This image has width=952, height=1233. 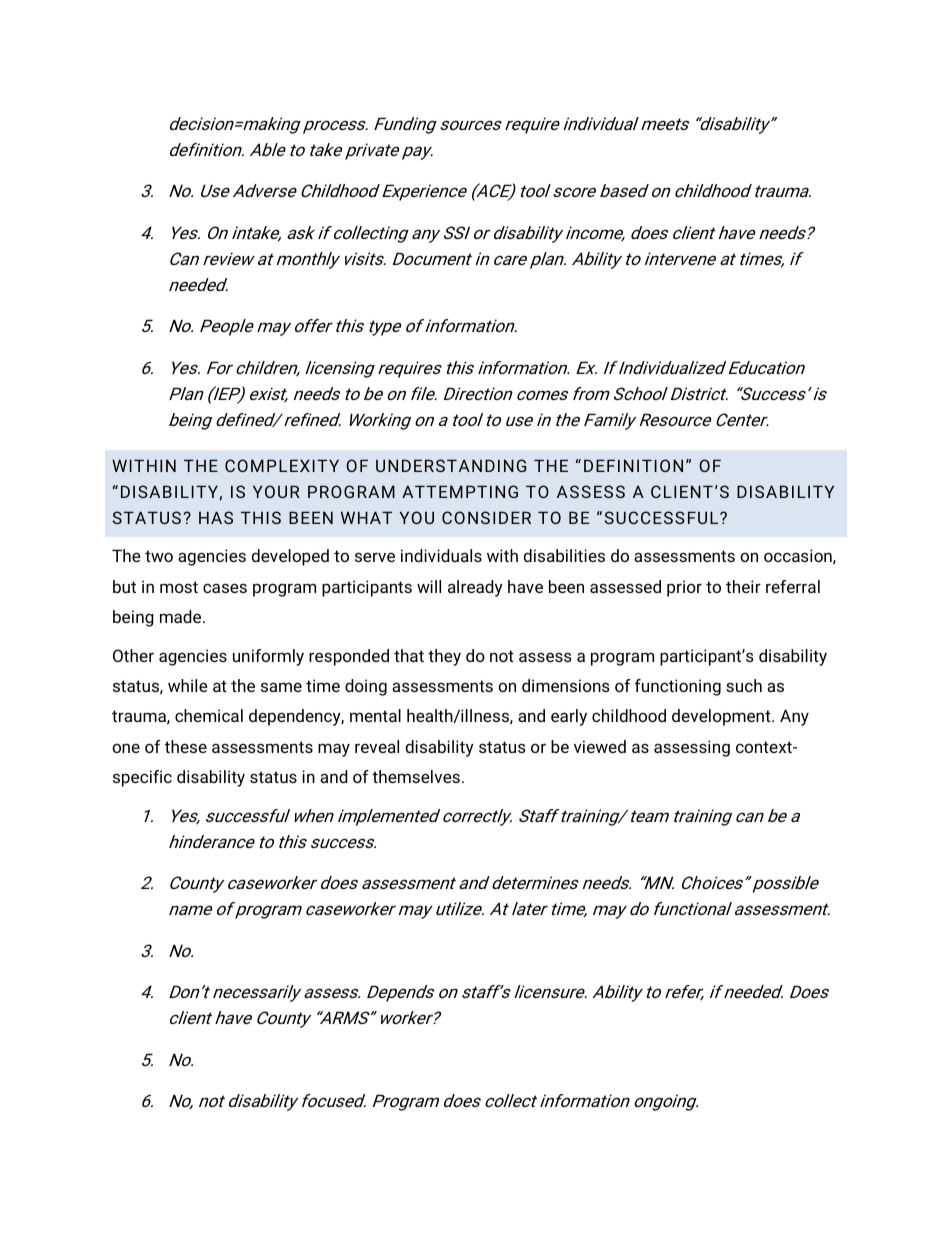 I want to click on ATTEMPTING, so click(x=460, y=491).
